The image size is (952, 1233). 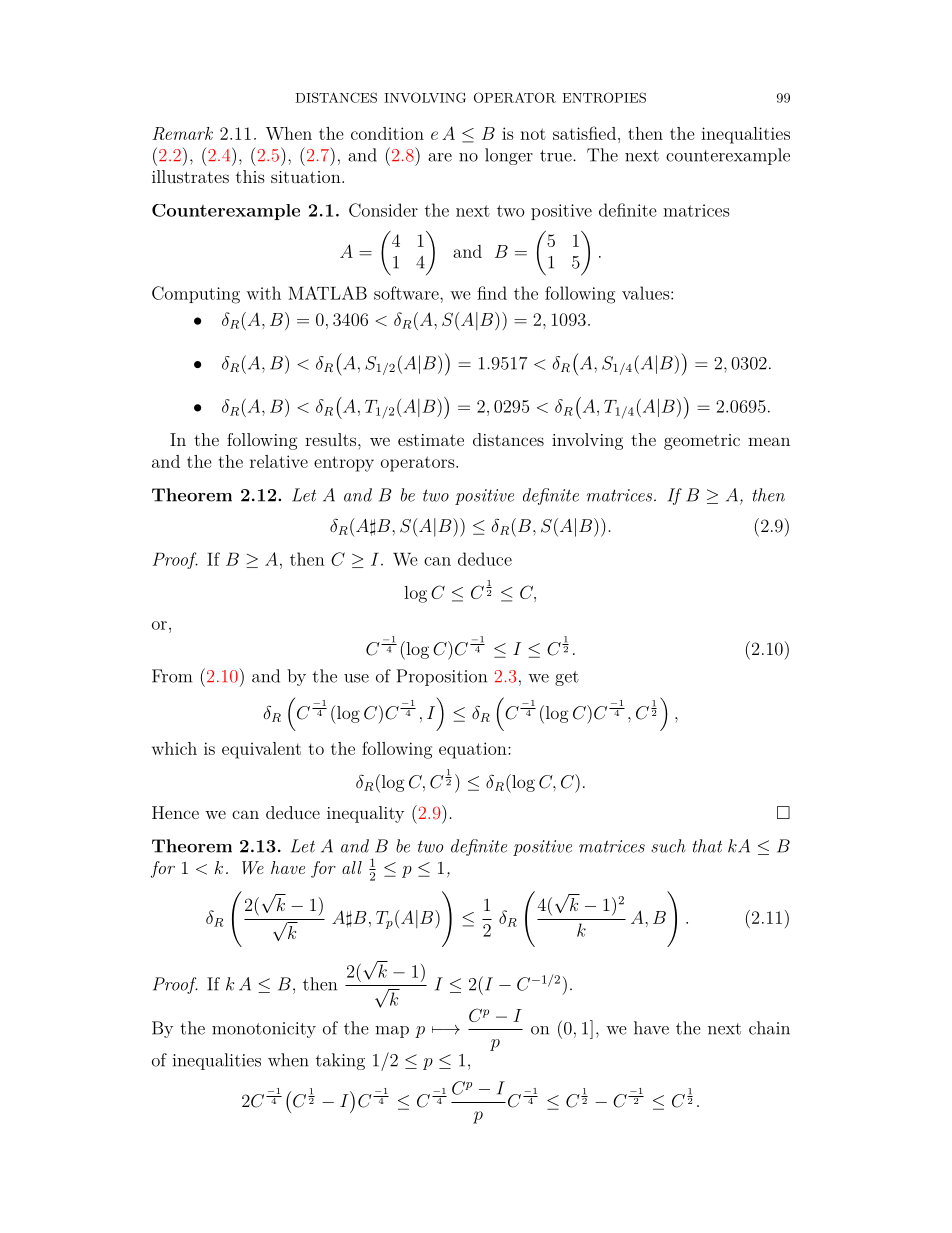 I want to click on map, so click(x=392, y=1032).
